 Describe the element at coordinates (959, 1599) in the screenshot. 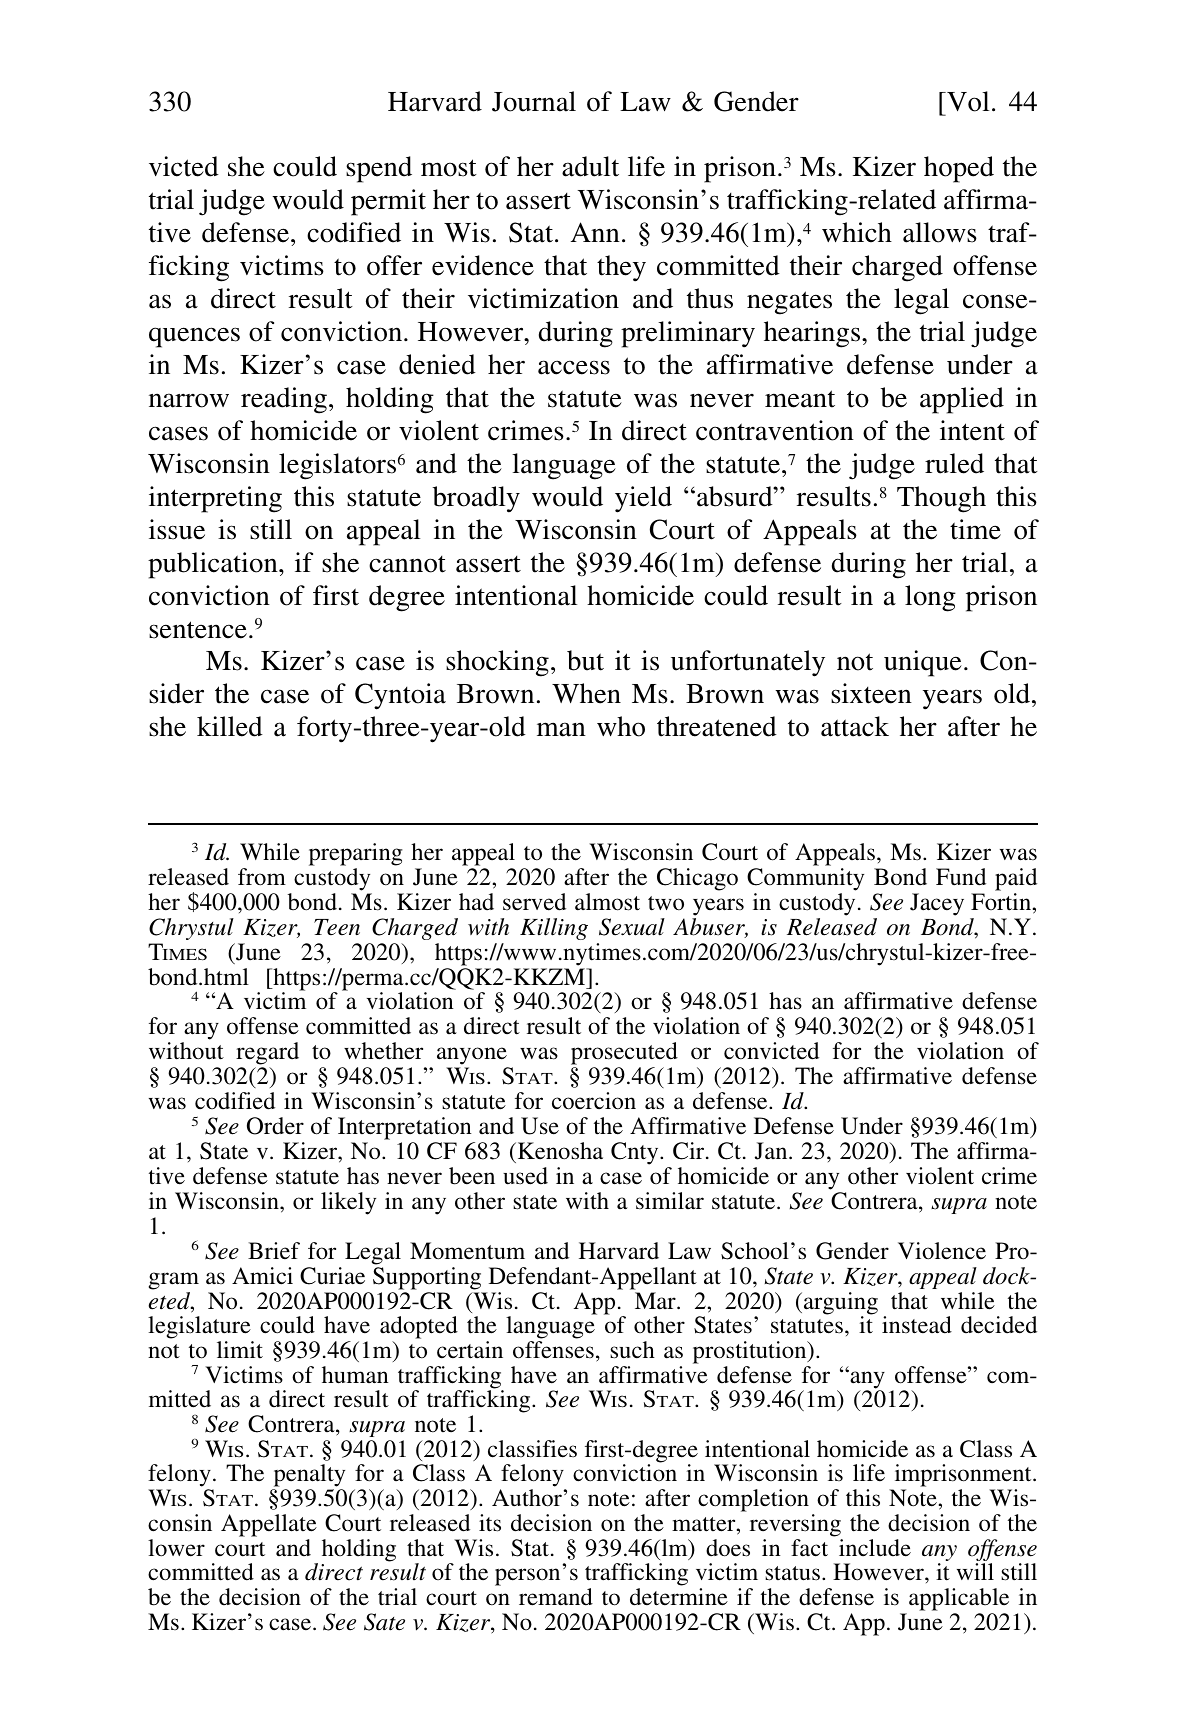

I see `applicable` at that location.
